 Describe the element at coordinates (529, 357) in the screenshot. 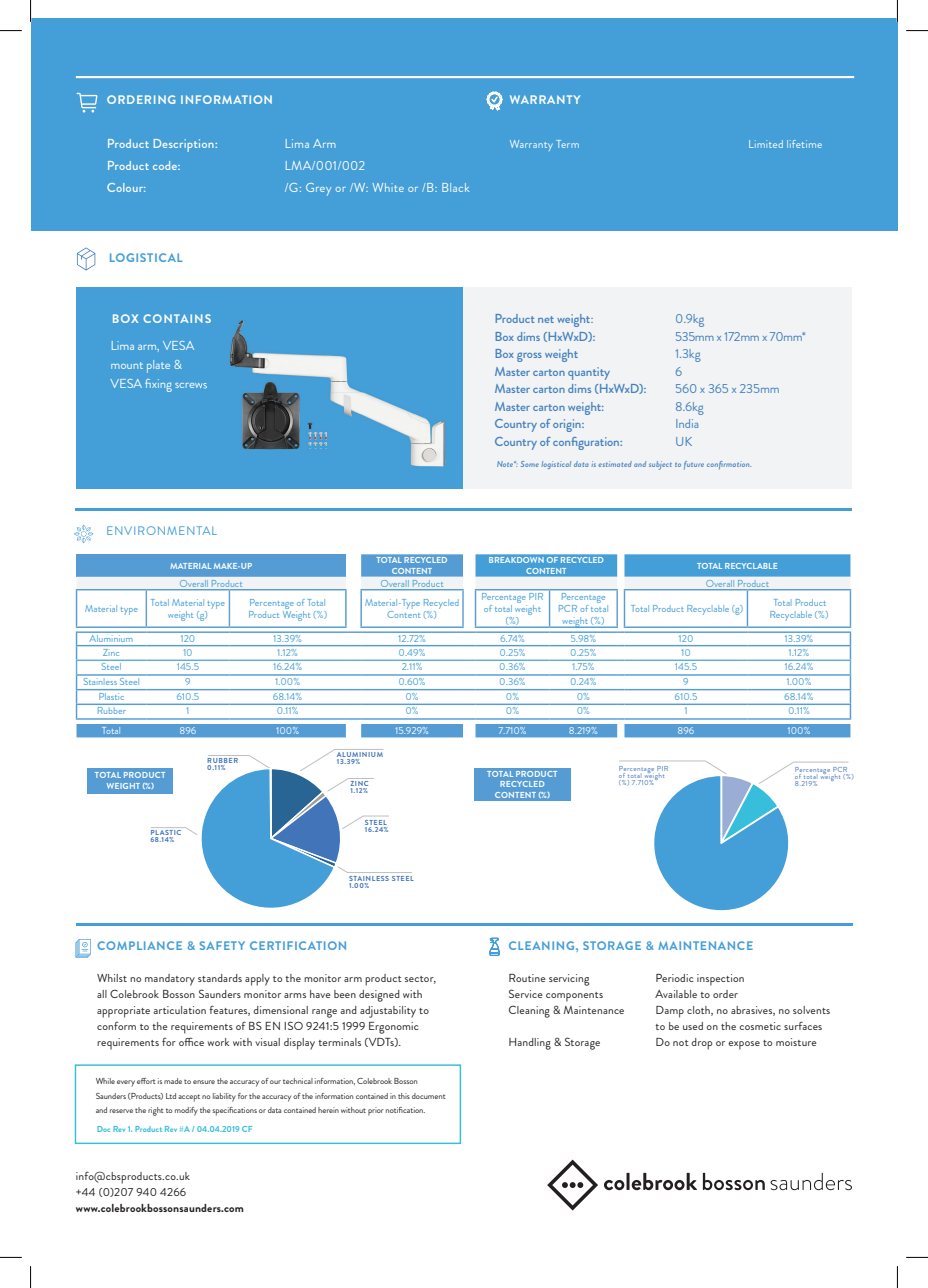

I see `gross` at that location.
